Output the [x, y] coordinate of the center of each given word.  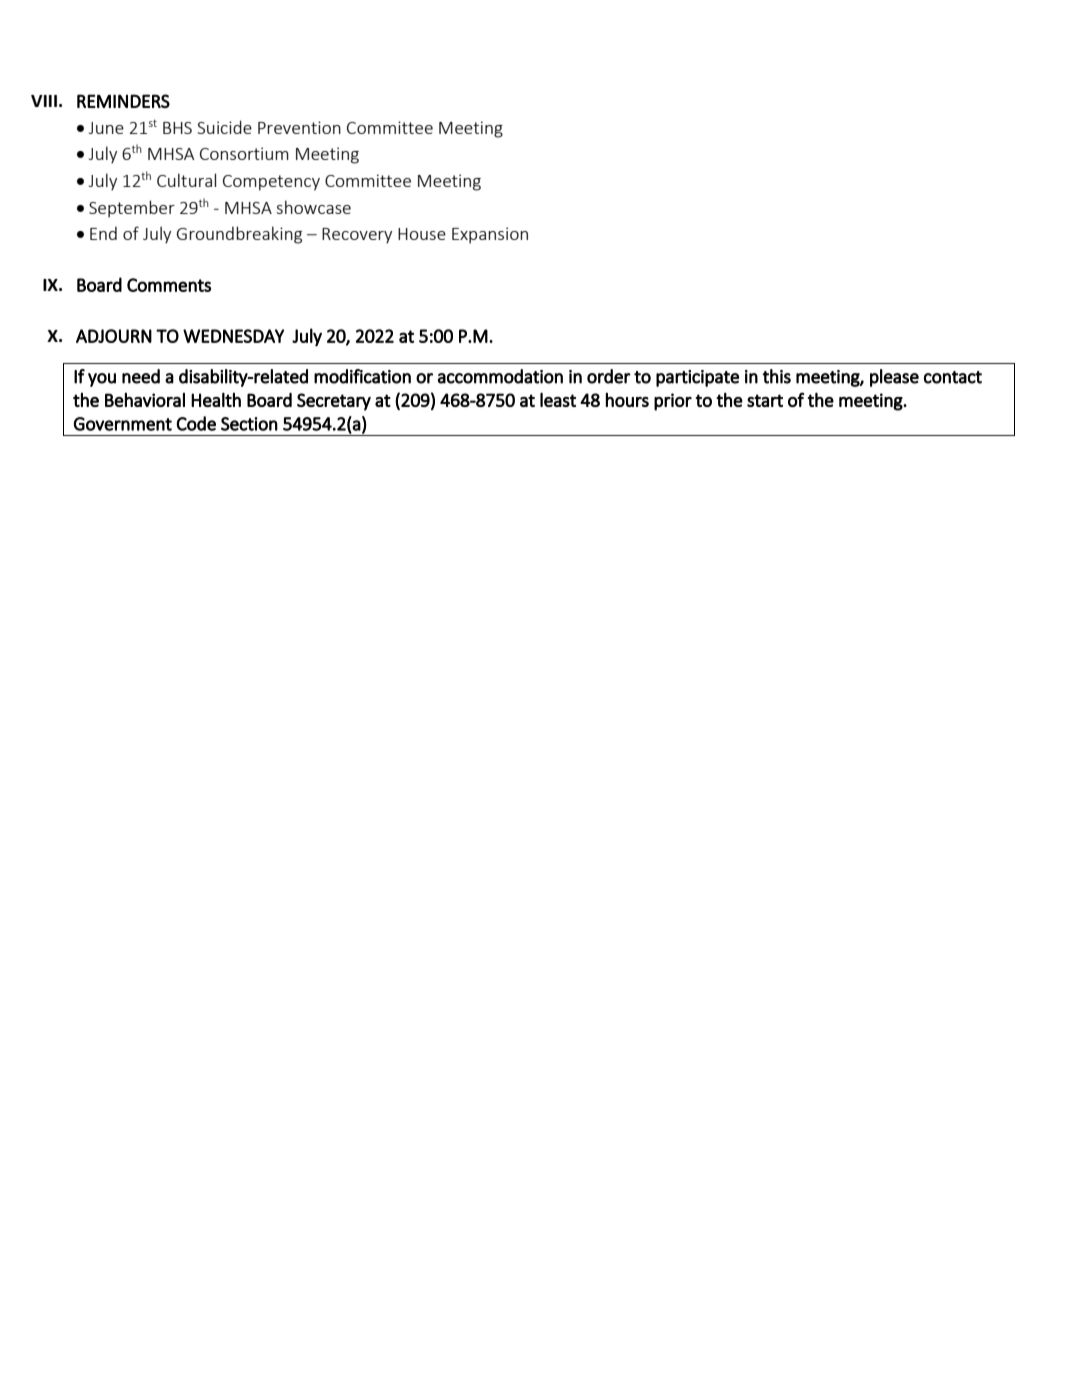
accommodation [500, 376]
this [776, 376]
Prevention [299, 127]
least [558, 399]
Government [123, 424]
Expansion [490, 235]
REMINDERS [123, 101]
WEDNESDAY [233, 336]
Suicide [224, 127]
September [132, 209]
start [765, 400]
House [422, 234]
